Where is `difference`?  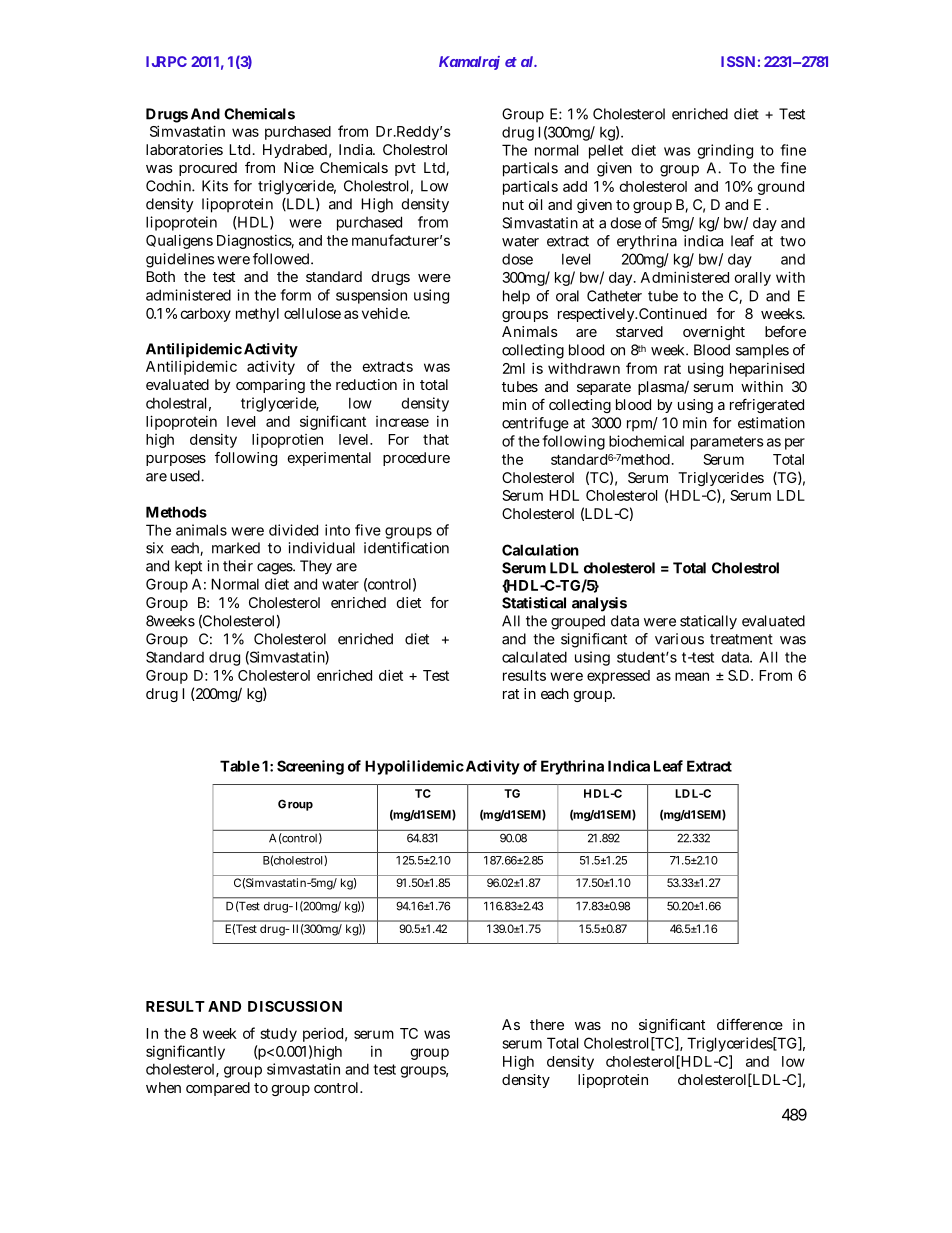
difference is located at coordinates (750, 1024).
